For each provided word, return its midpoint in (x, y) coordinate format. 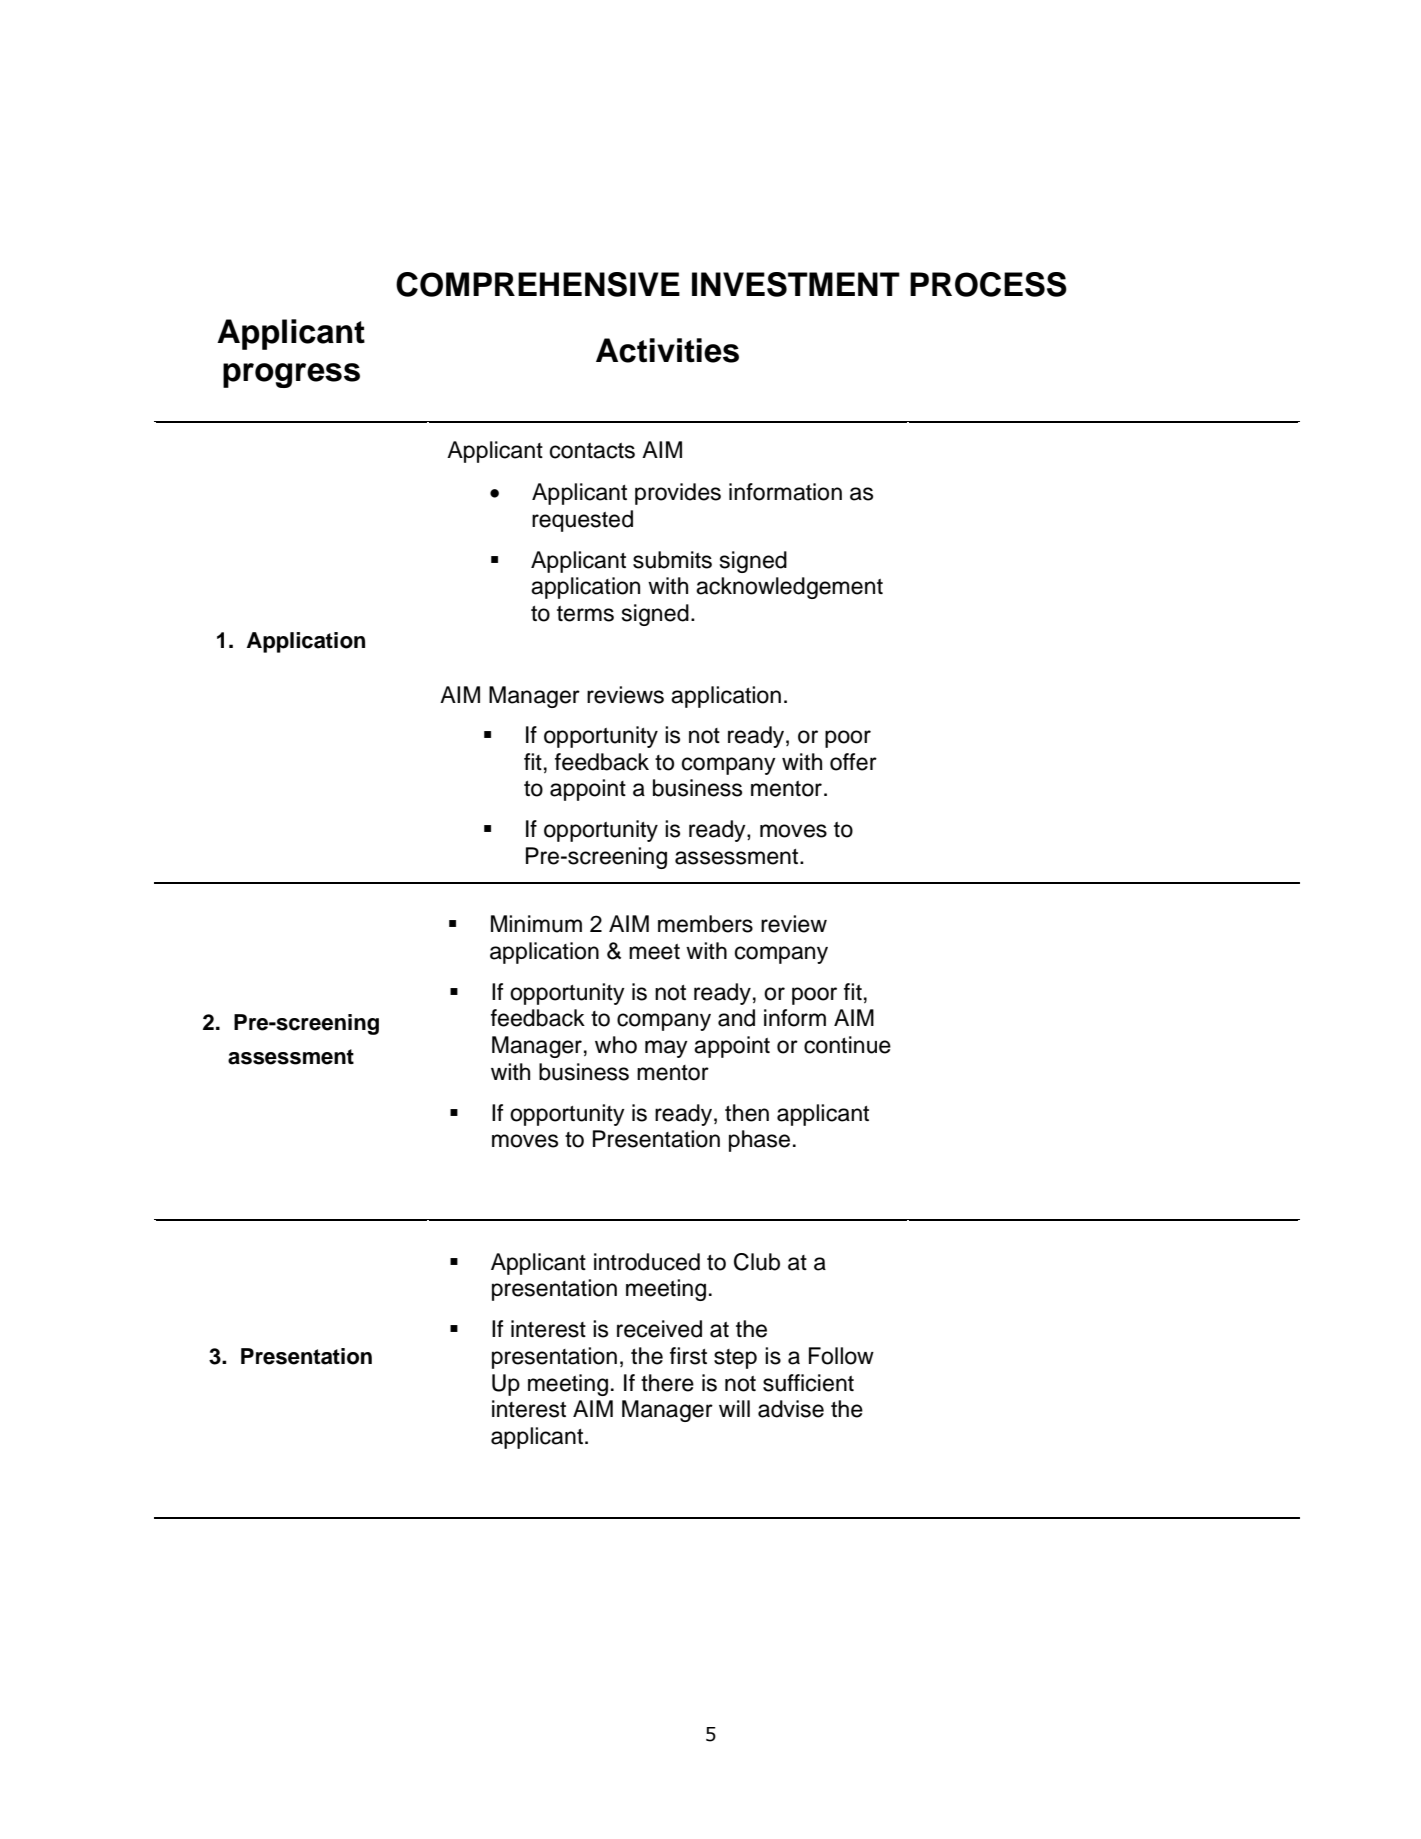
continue (847, 1045)
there (667, 1383)
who (616, 1045)
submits (672, 560)
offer (853, 762)
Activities (667, 350)
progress (291, 375)
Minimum (536, 924)
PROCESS (988, 284)
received (659, 1329)
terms (585, 614)
